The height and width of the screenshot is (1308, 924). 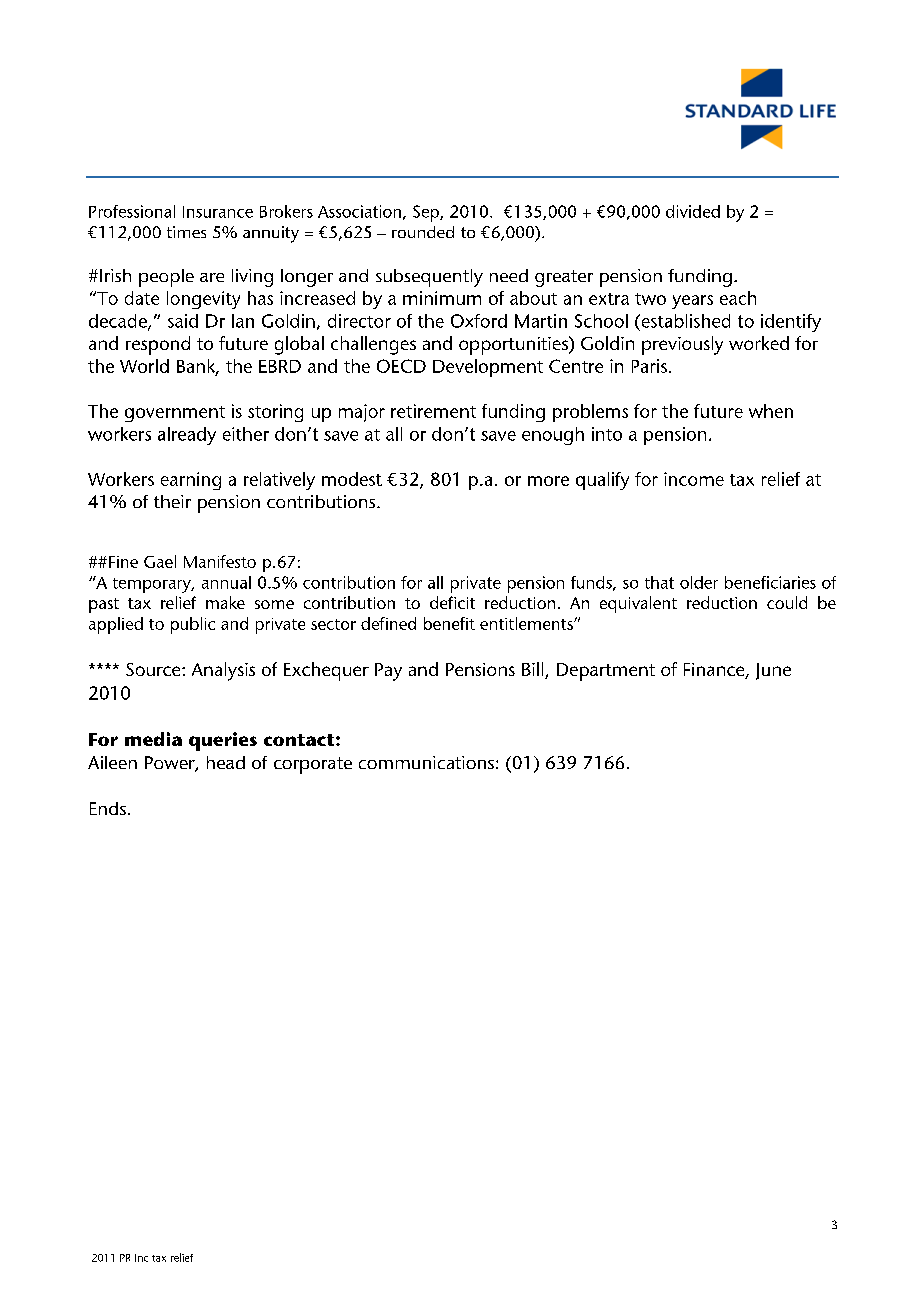 I want to click on Development, so click(x=488, y=368).
